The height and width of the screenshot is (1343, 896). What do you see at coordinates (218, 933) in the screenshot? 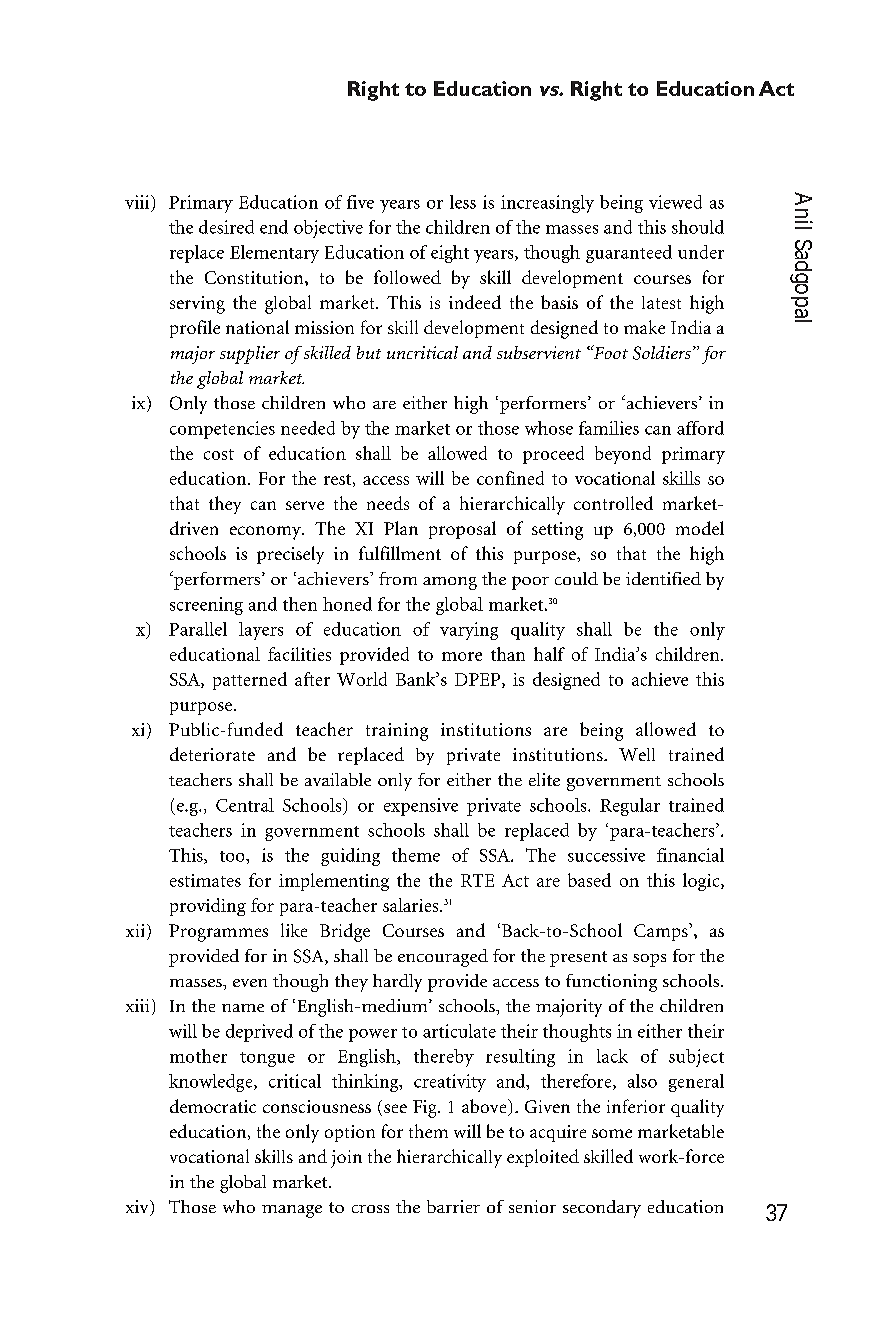
I see `Programmes` at bounding box center [218, 933].
